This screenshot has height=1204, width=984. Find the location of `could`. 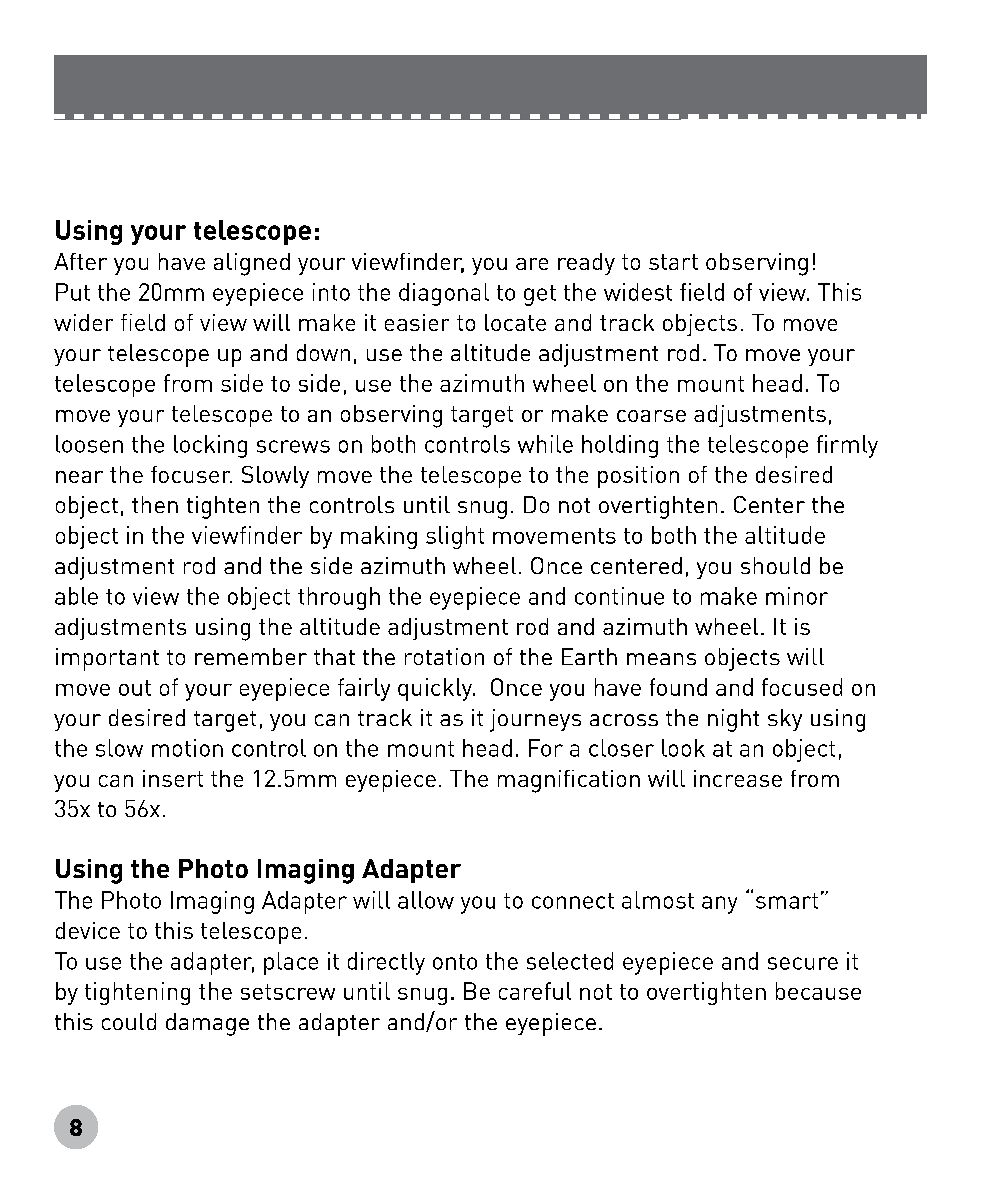

could is located at coordinates (129, 1021).
